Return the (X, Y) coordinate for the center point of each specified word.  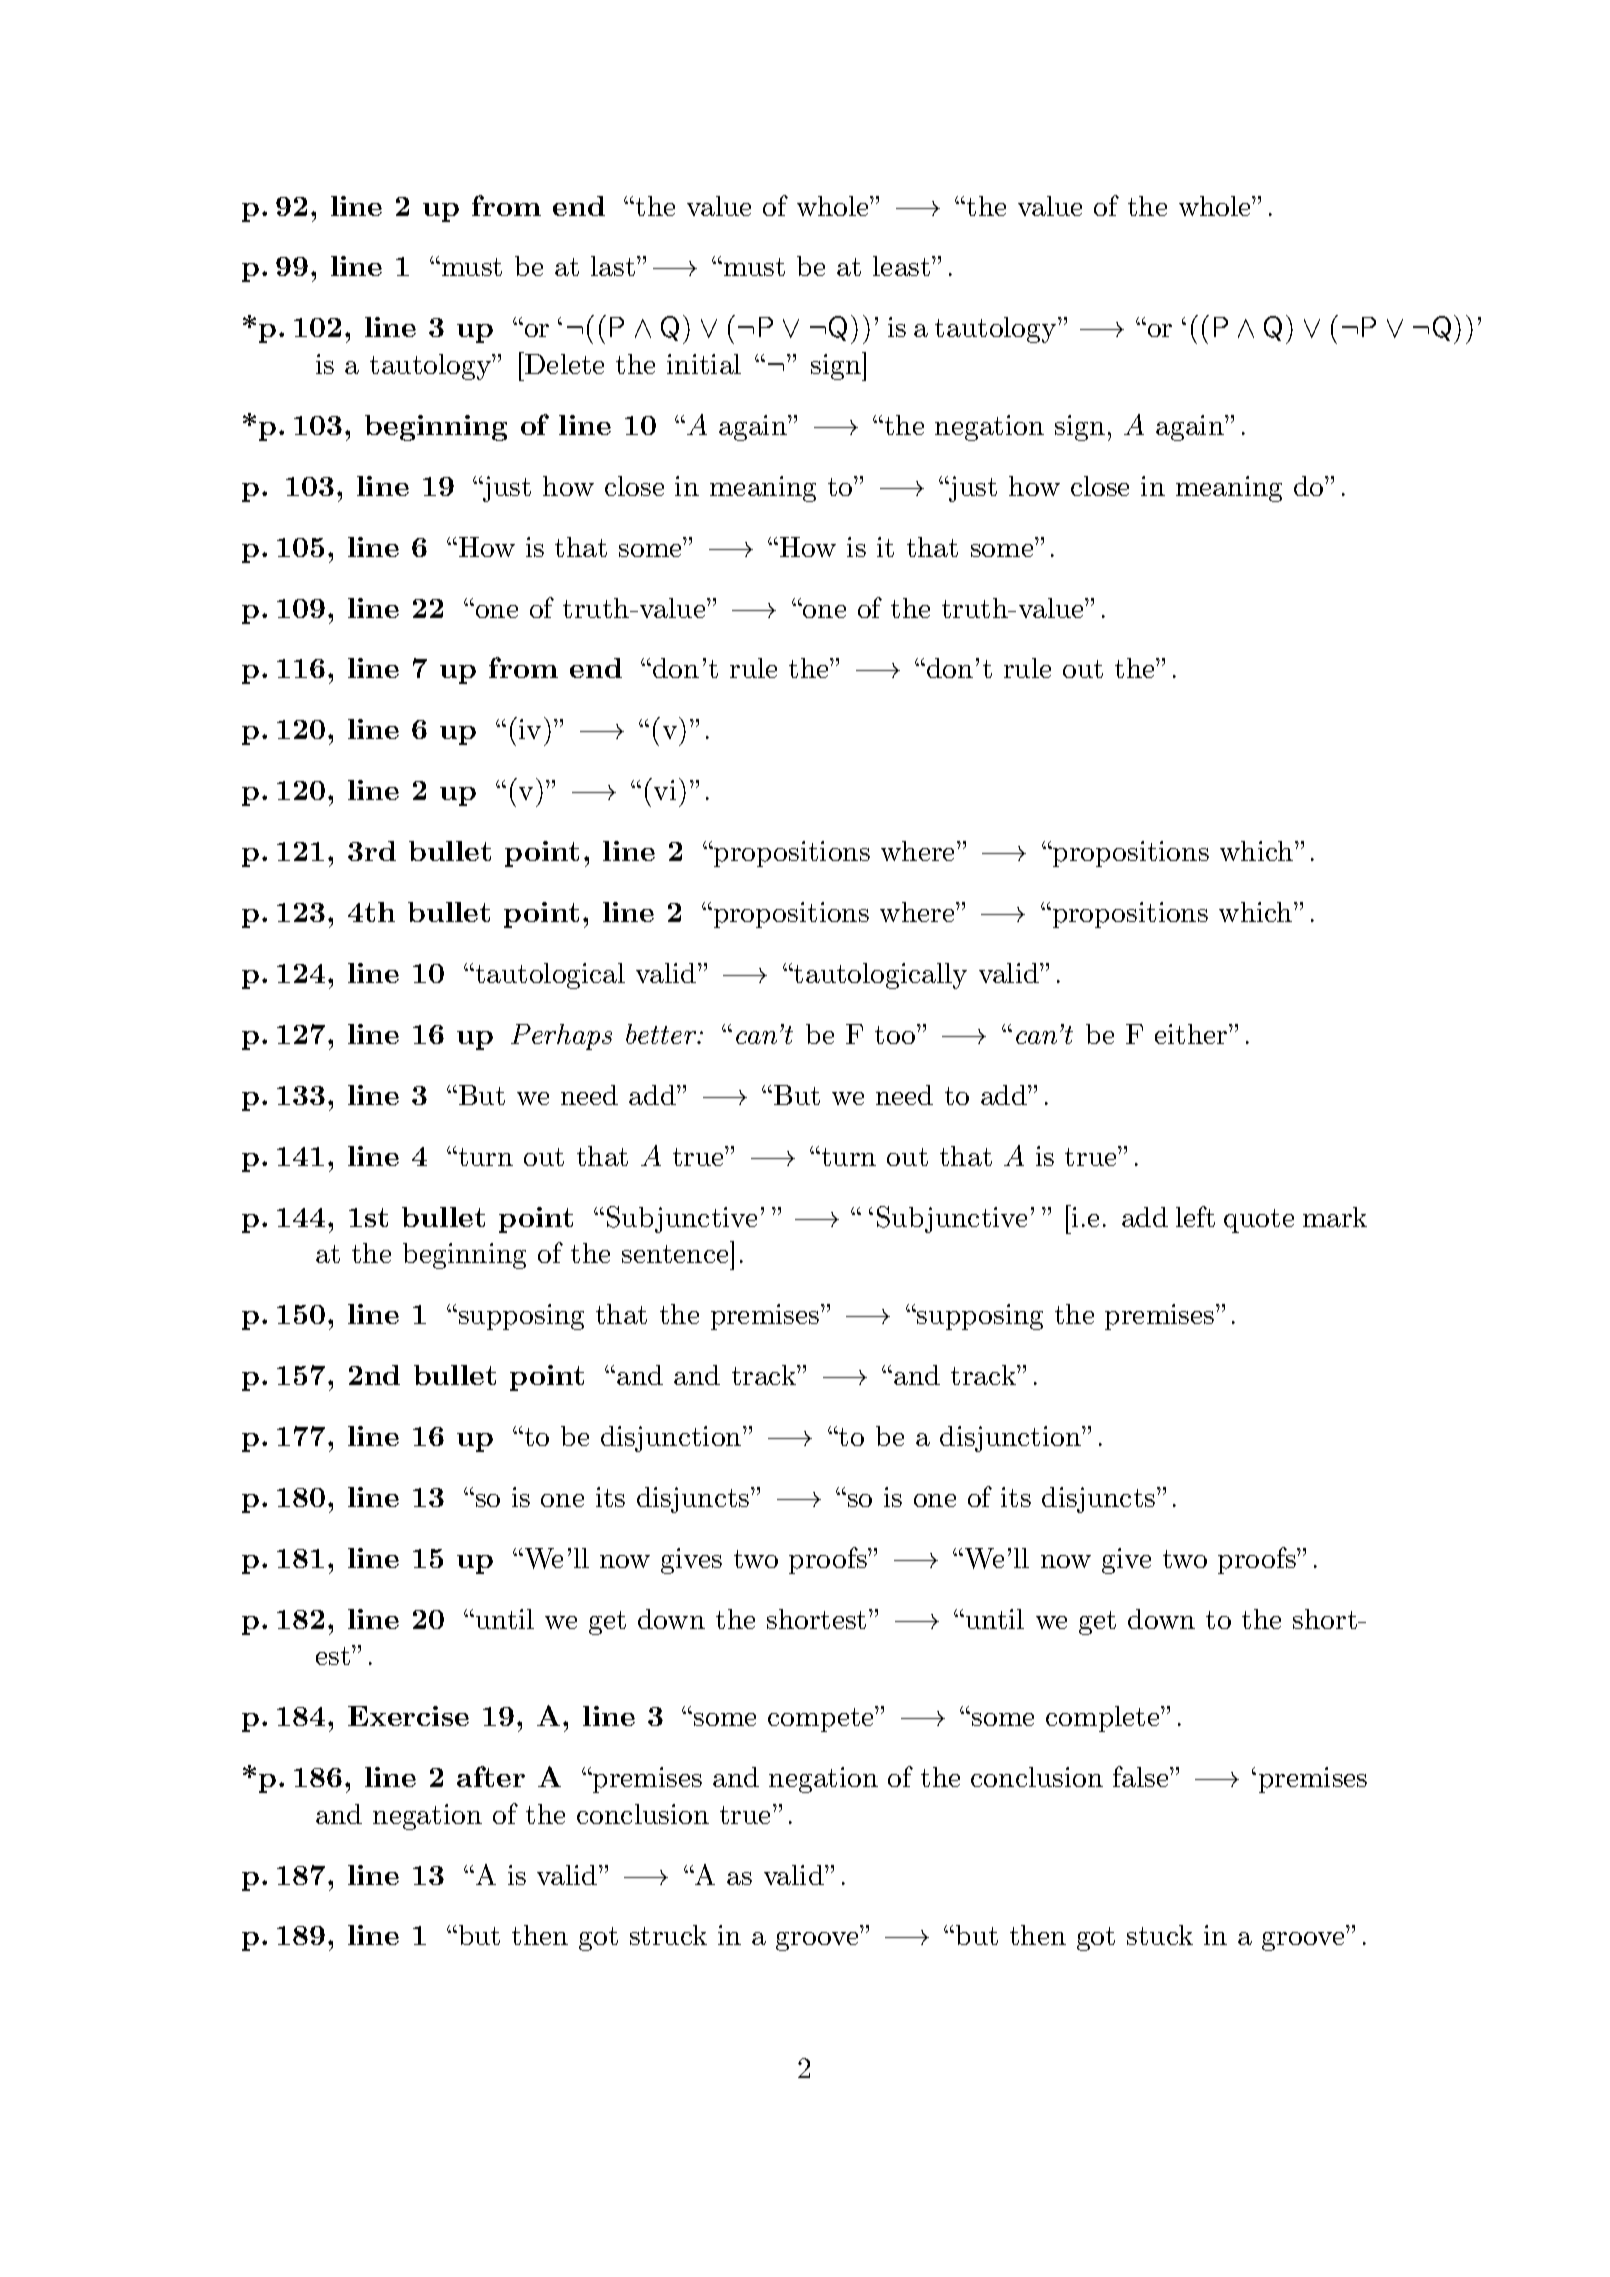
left (1195, 1216)
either (1192, 1034)
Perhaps (561, 1037)
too (896, 1034)
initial (704, 364)
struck (668, 1935)
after (491, 1776)
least (903, 266)
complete (1104, 1719)
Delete (563, 363)
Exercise (408, 1716)
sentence (675, 1254)
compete (822, 1719)
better (662, 1034)
